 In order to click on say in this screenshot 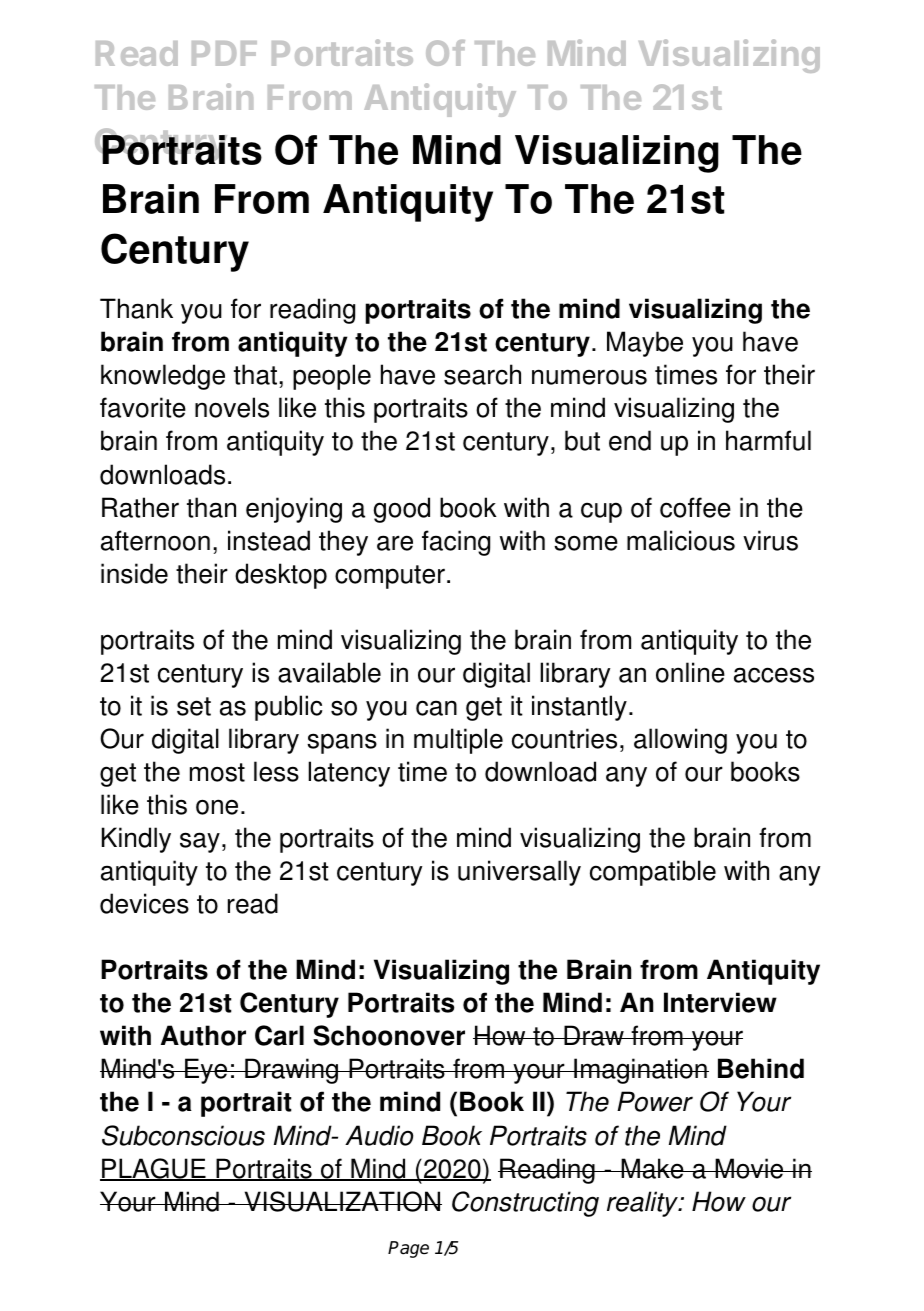, I will do `click(200, 842)`.
